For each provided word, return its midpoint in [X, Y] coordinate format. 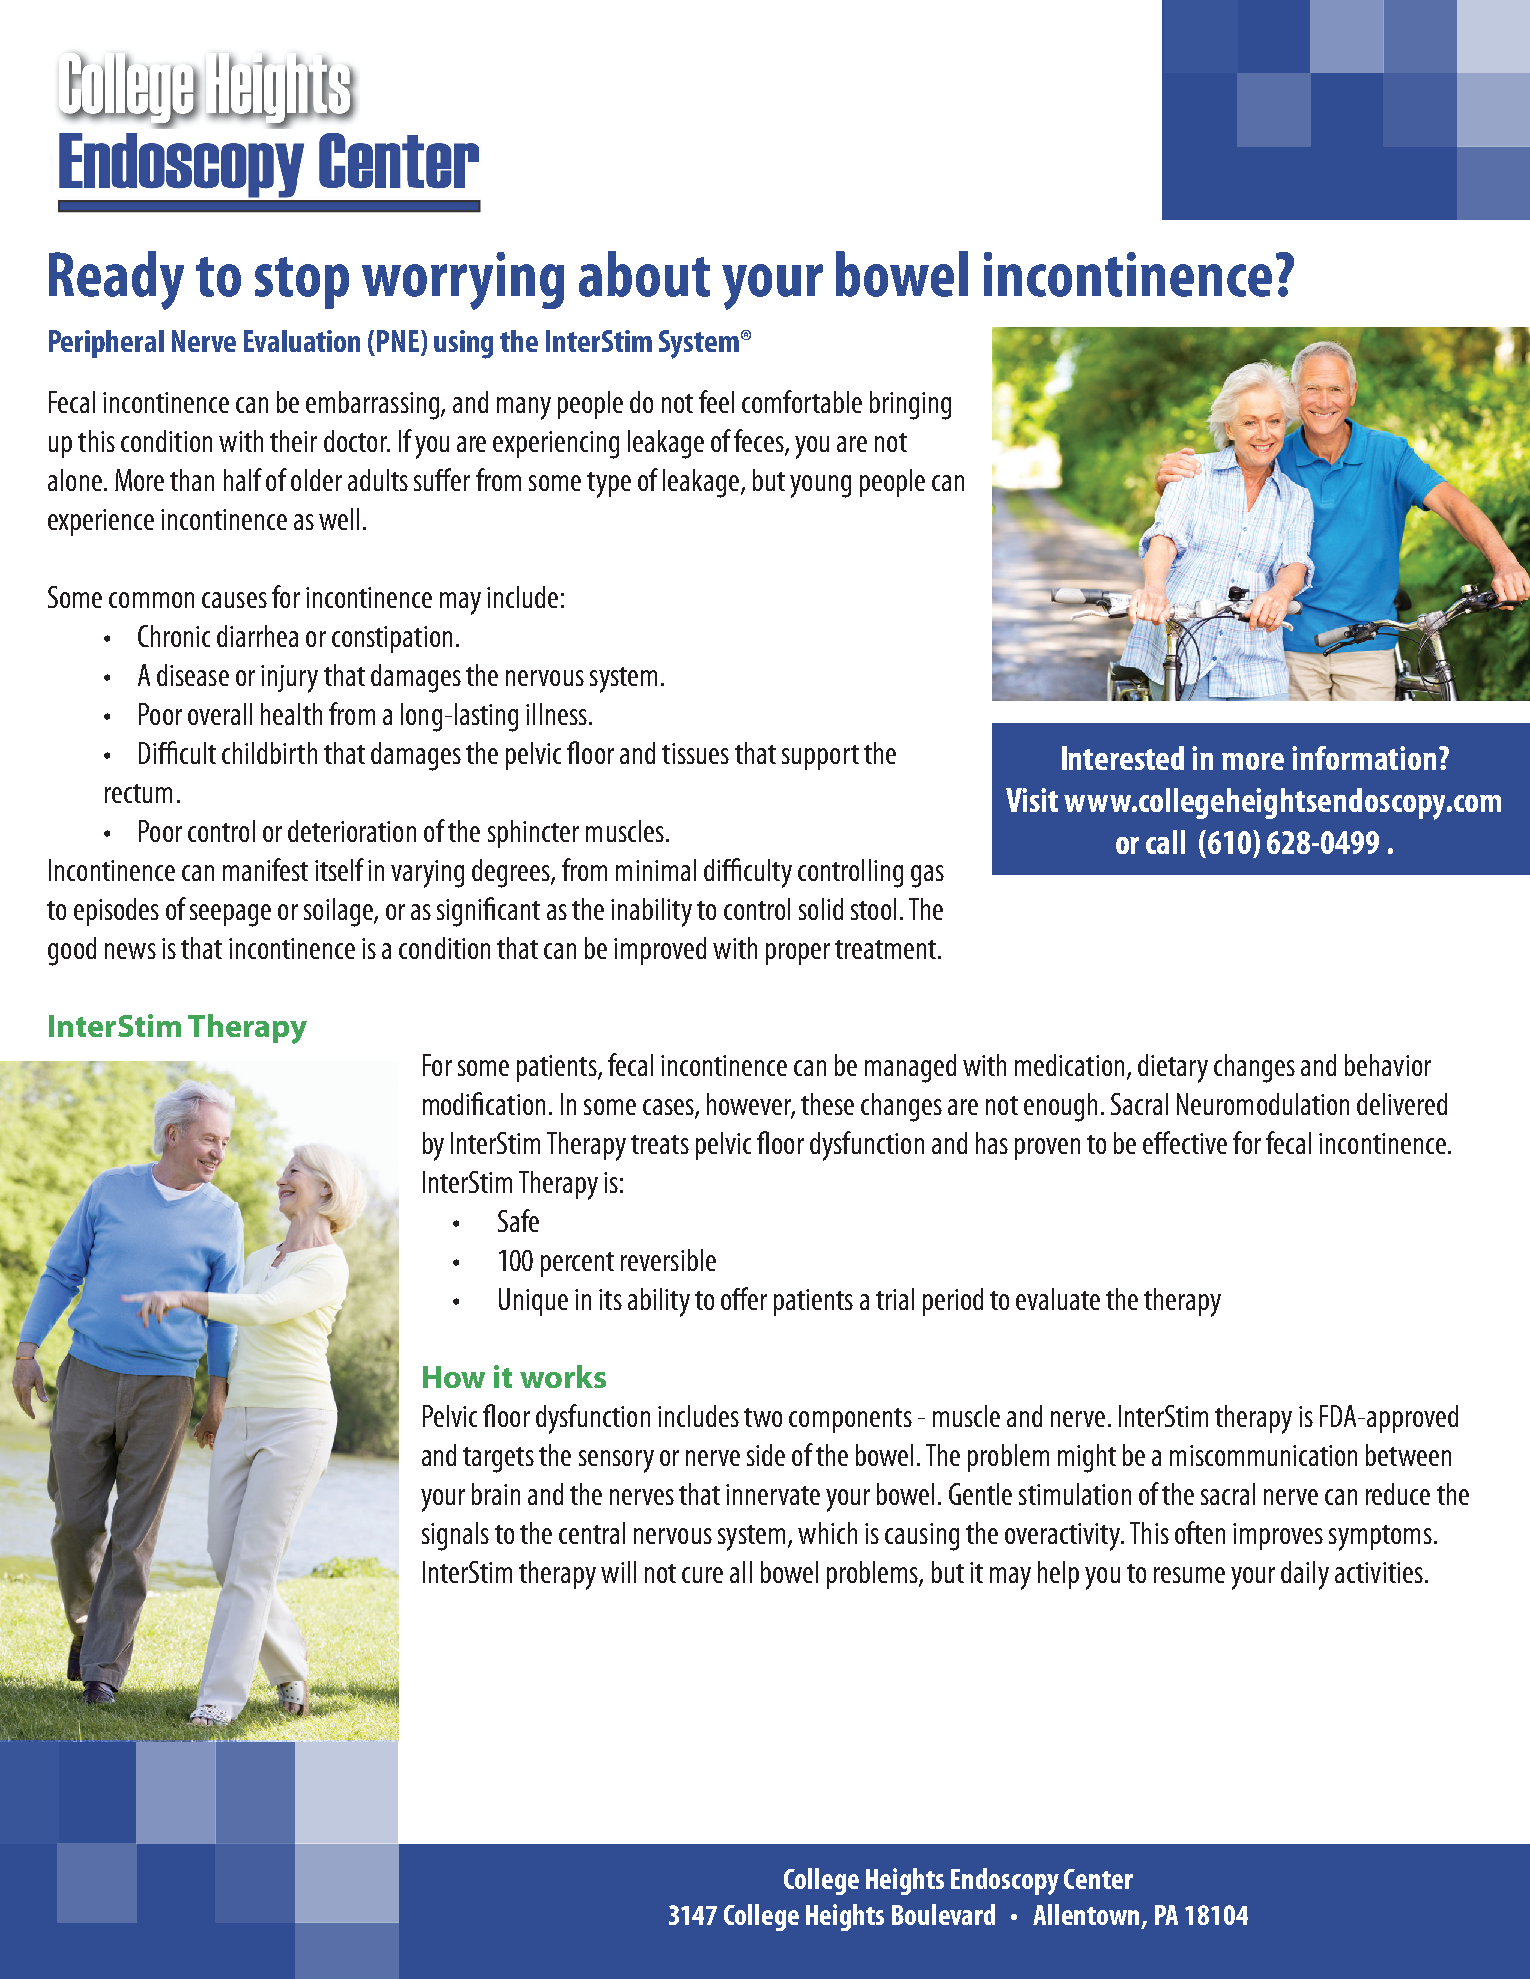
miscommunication [1263, 1455]
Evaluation [302, 341]
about [644, 274]
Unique [533, 1302]
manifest [265, 869]
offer [744, 1298]
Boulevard [943, 1914]
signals [455, 1536]
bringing [910, 405]
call [1165, 842]
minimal [656, 870]
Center [1098, 1879]
